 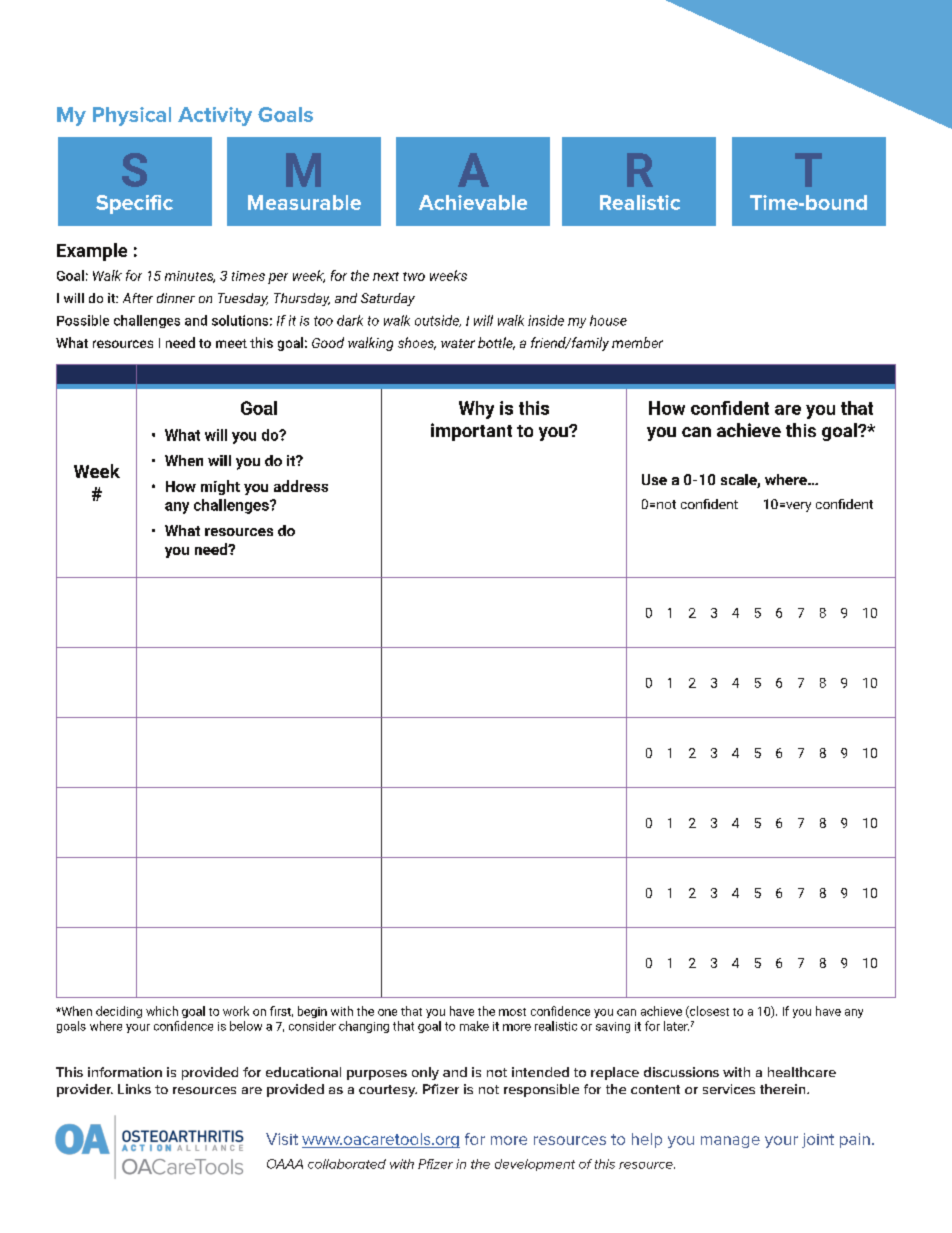 I want to click on Achievable, so click(x=473, y=202).
